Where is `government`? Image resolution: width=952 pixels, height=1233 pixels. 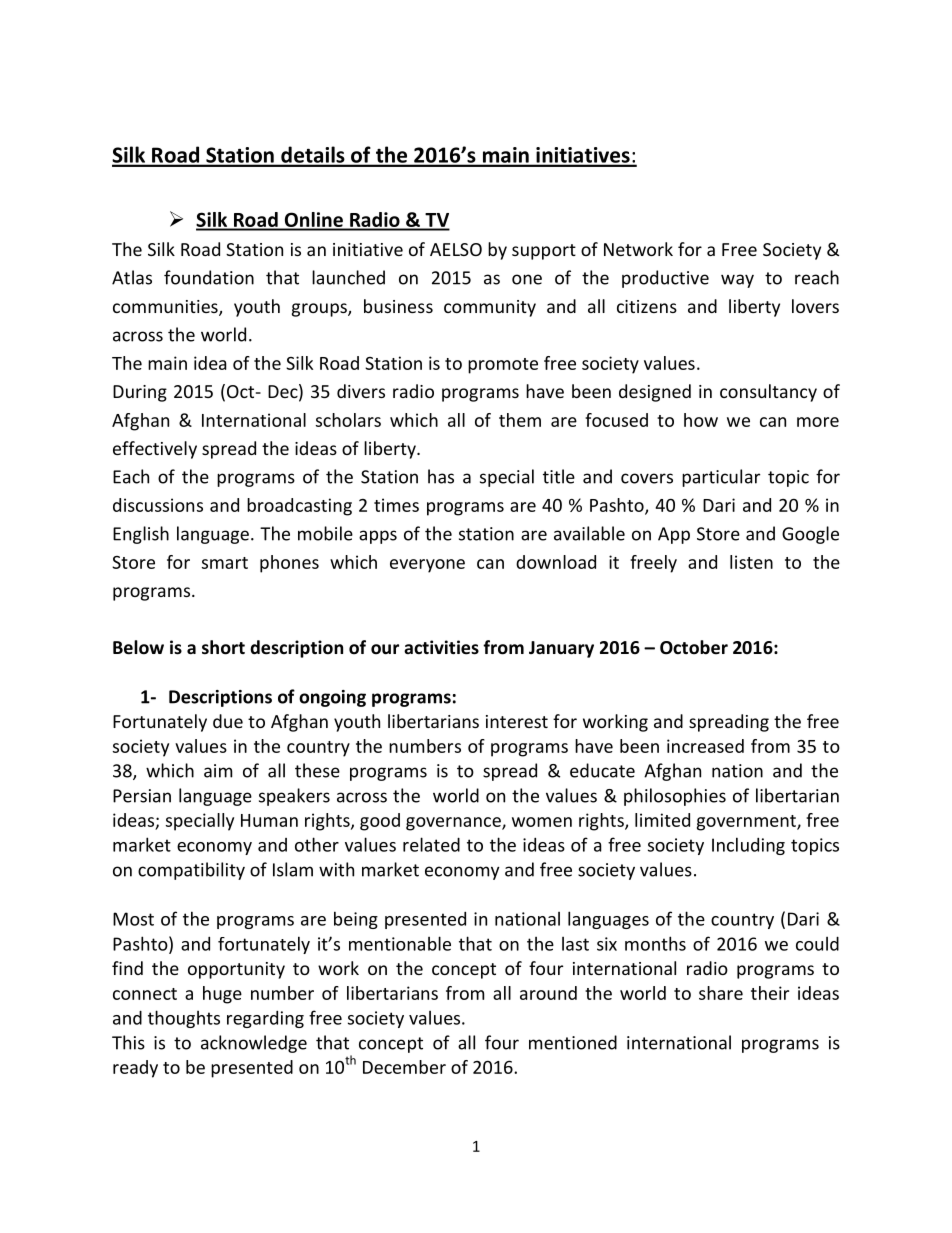 government is located at coordinates (747, 823).
